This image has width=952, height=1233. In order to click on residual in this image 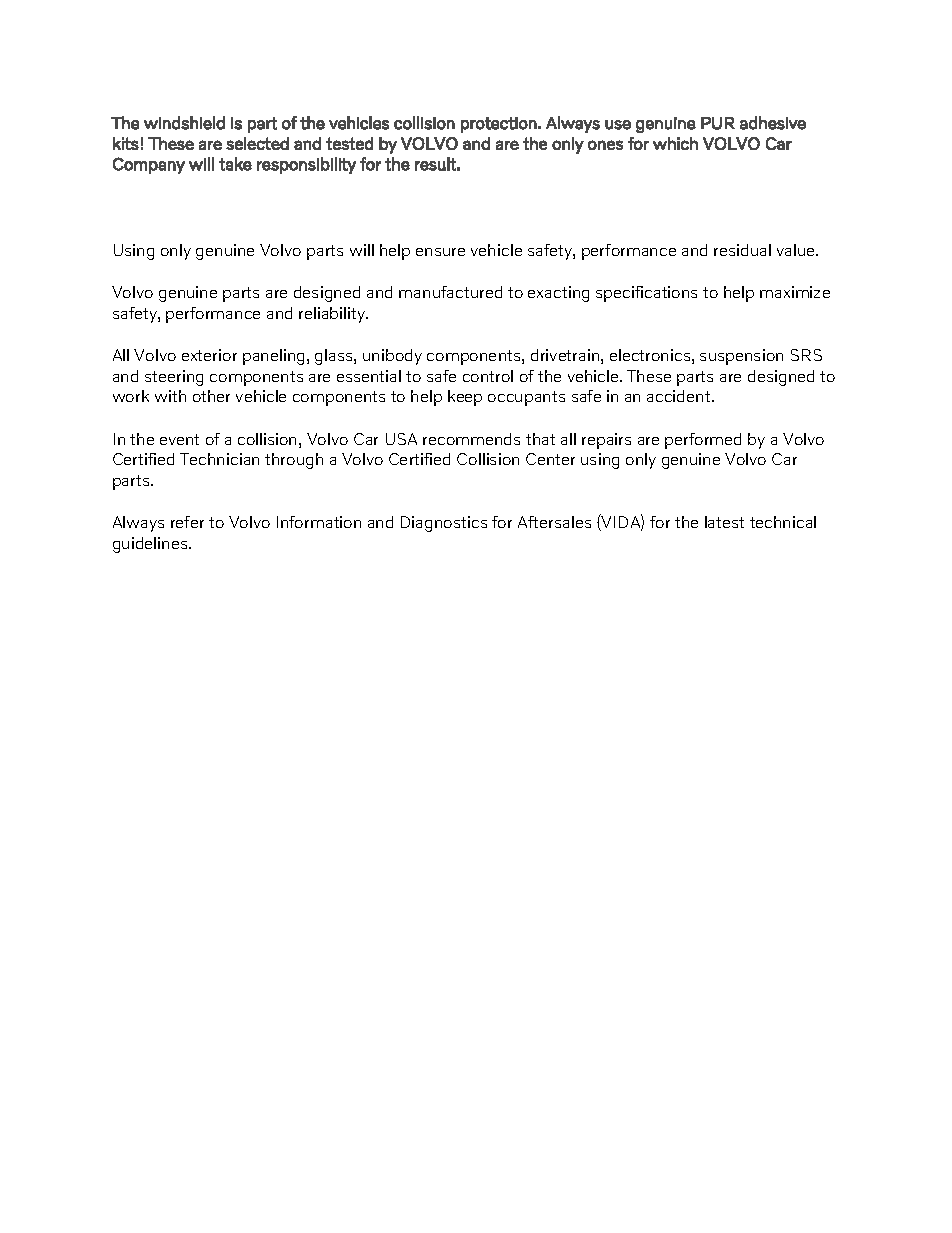, I will do `click(742, 250)`.
